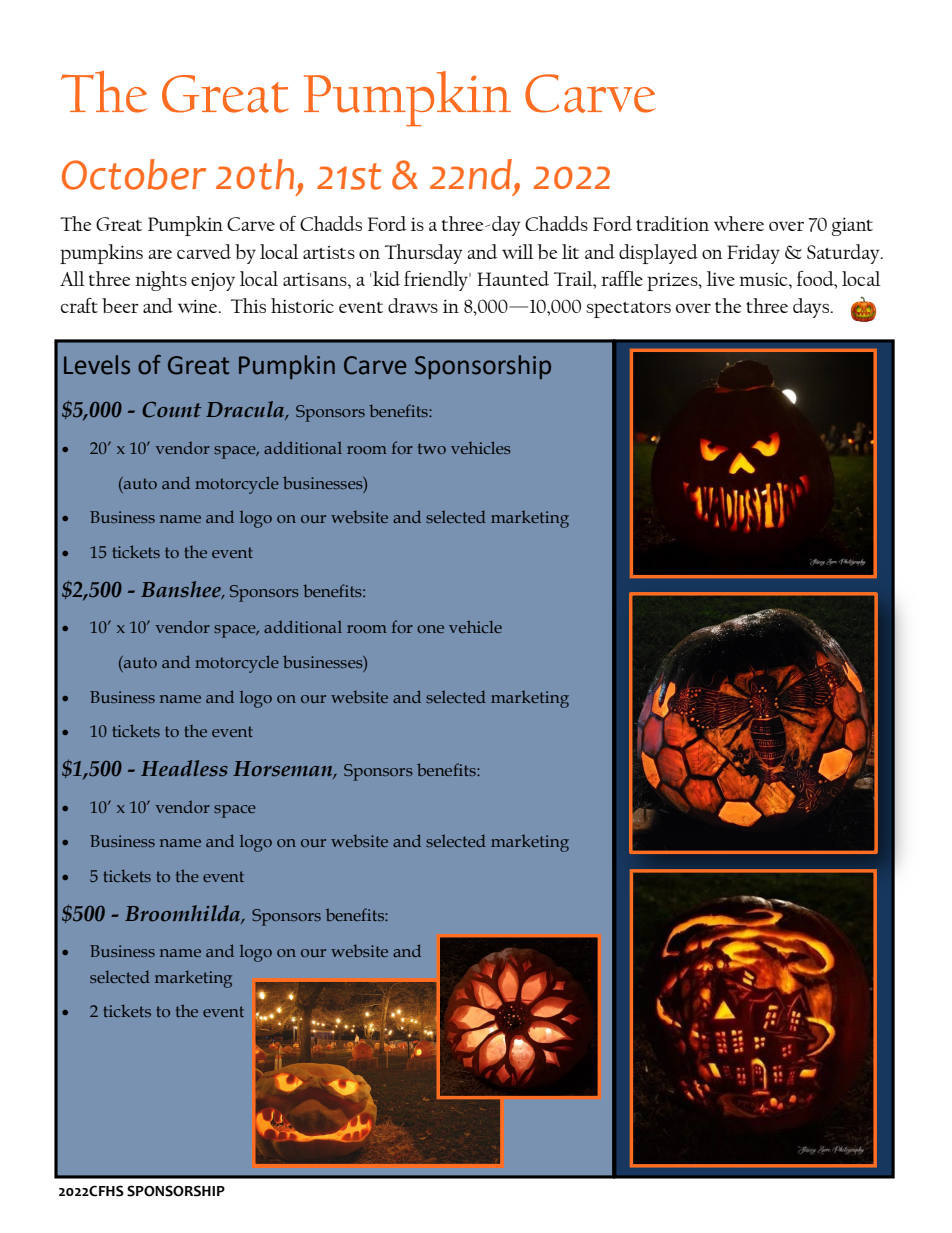 The width and height of the document is (952, 1233). I want to click on days, so click(812, 308).
